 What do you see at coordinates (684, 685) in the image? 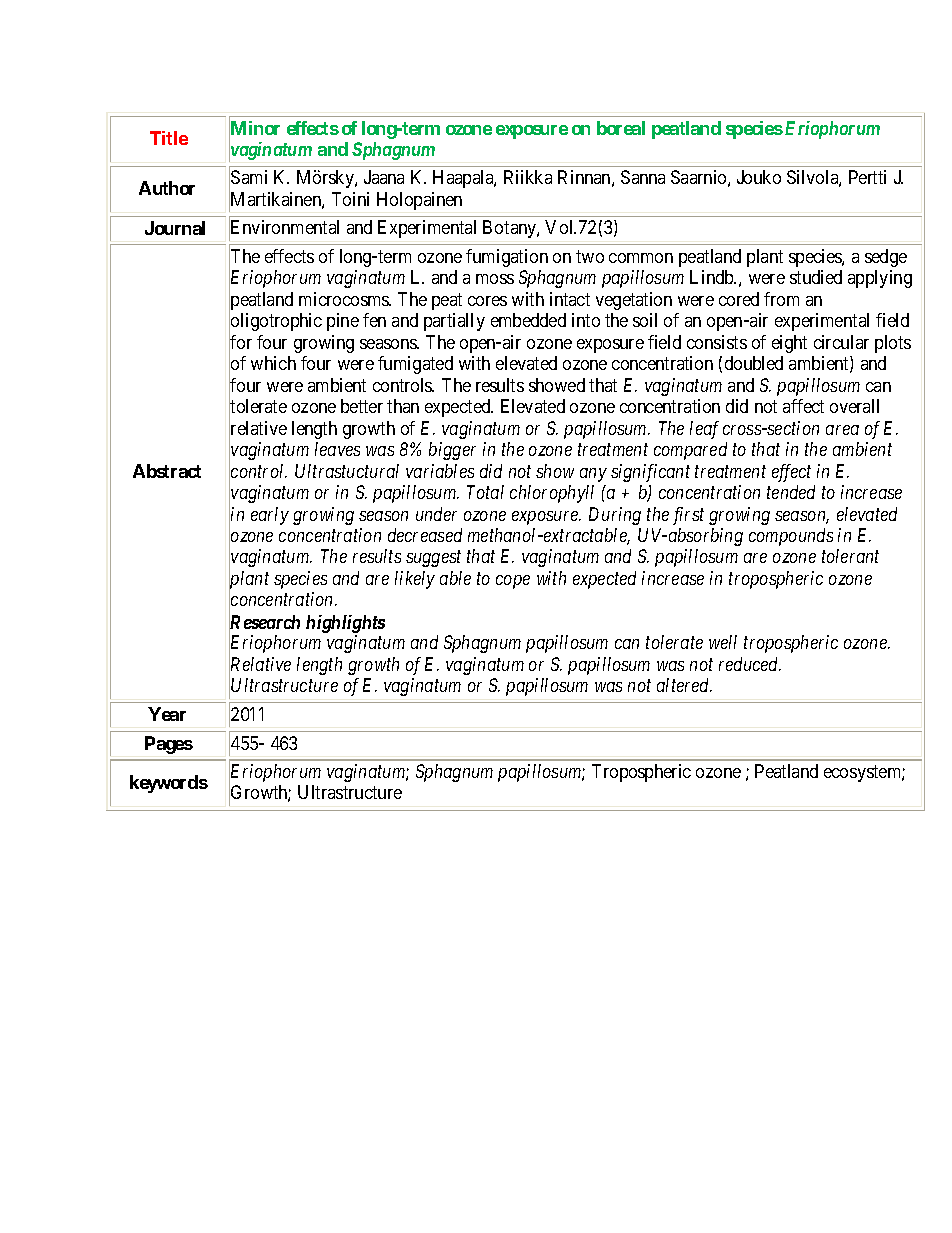
I see `altered` at bounding box center [684, 685].
